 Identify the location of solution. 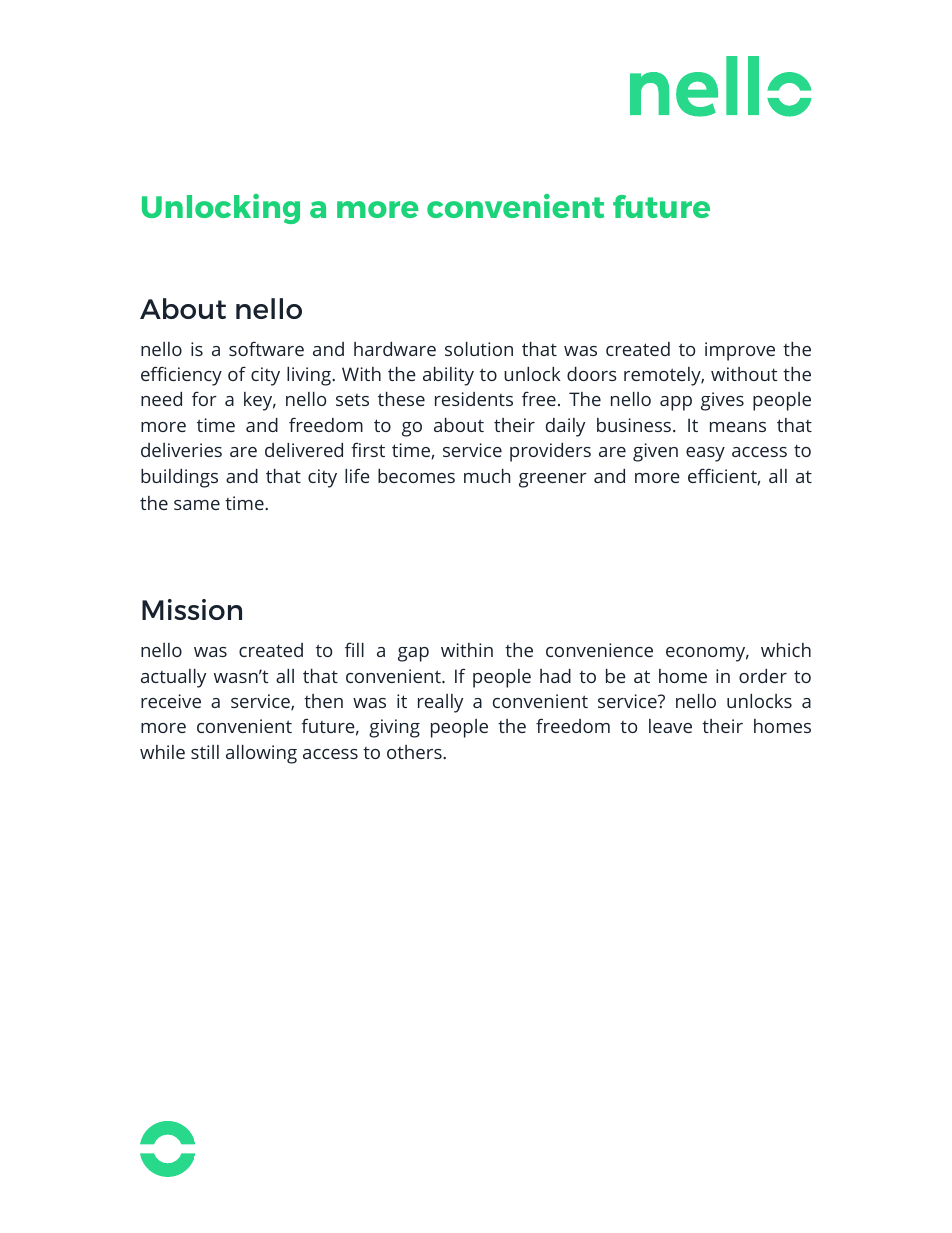
(479, 349).
